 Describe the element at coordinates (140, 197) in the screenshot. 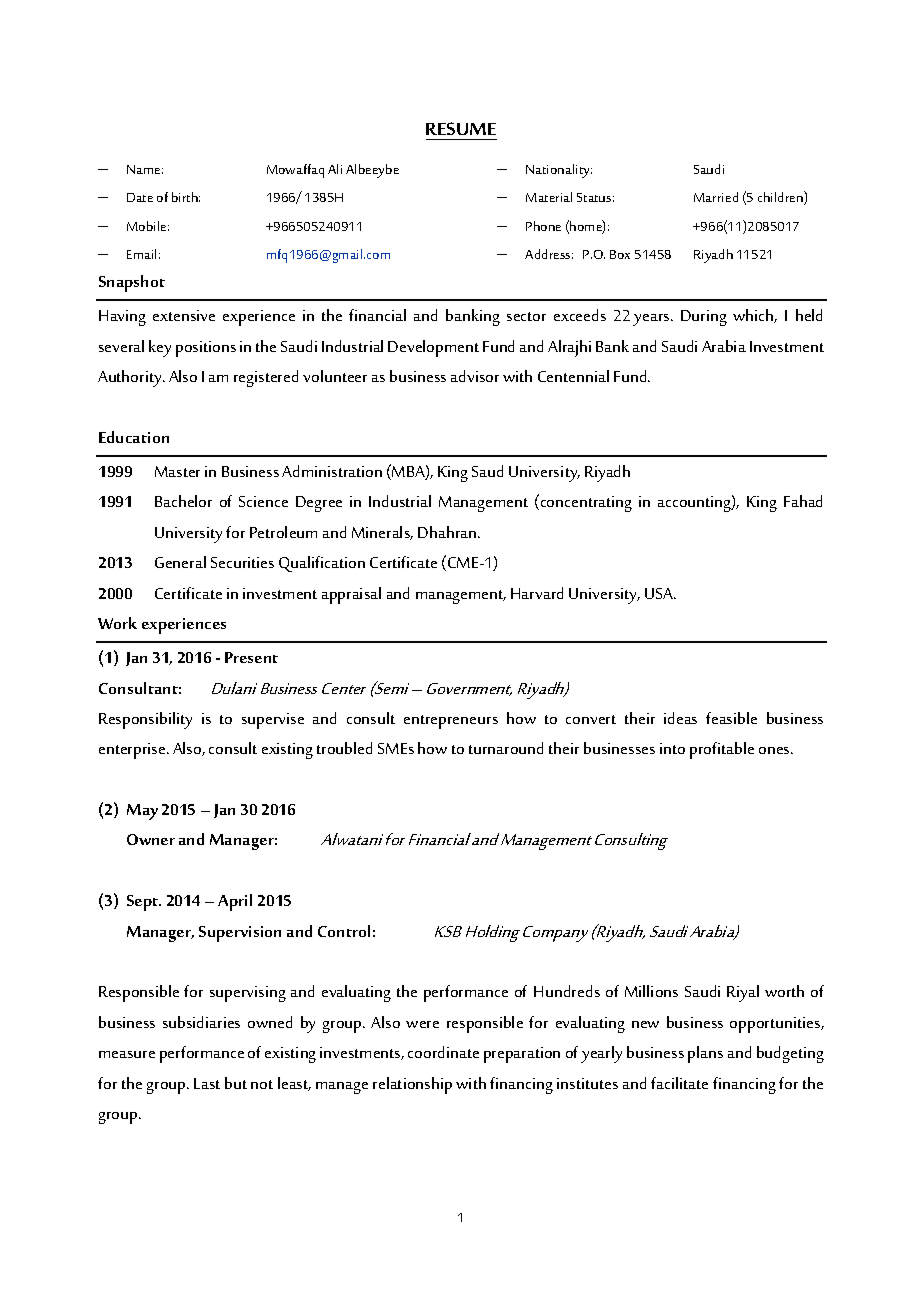

I see `Date` at that location.
